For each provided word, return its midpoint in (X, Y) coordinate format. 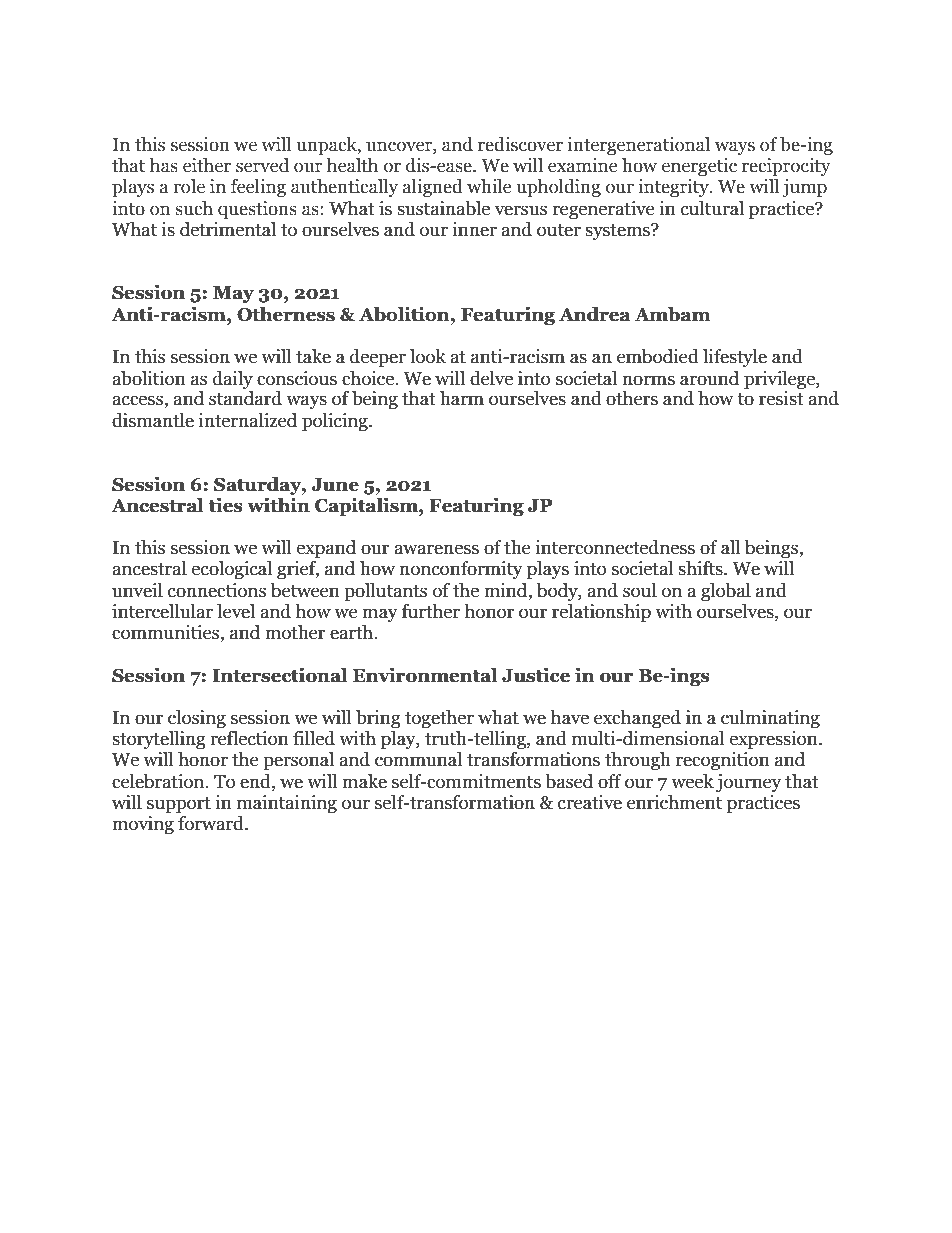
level (236, 611)
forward (212, 823)
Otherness (286, 314)
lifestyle (735, 358)
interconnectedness (615, 547)
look (428, 356)
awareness (436, 549)
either (207, 165)
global (726, 592)
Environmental (425, 675)
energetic (699, 167)
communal (418, 759)
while (489, 186)
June (335, 485)
